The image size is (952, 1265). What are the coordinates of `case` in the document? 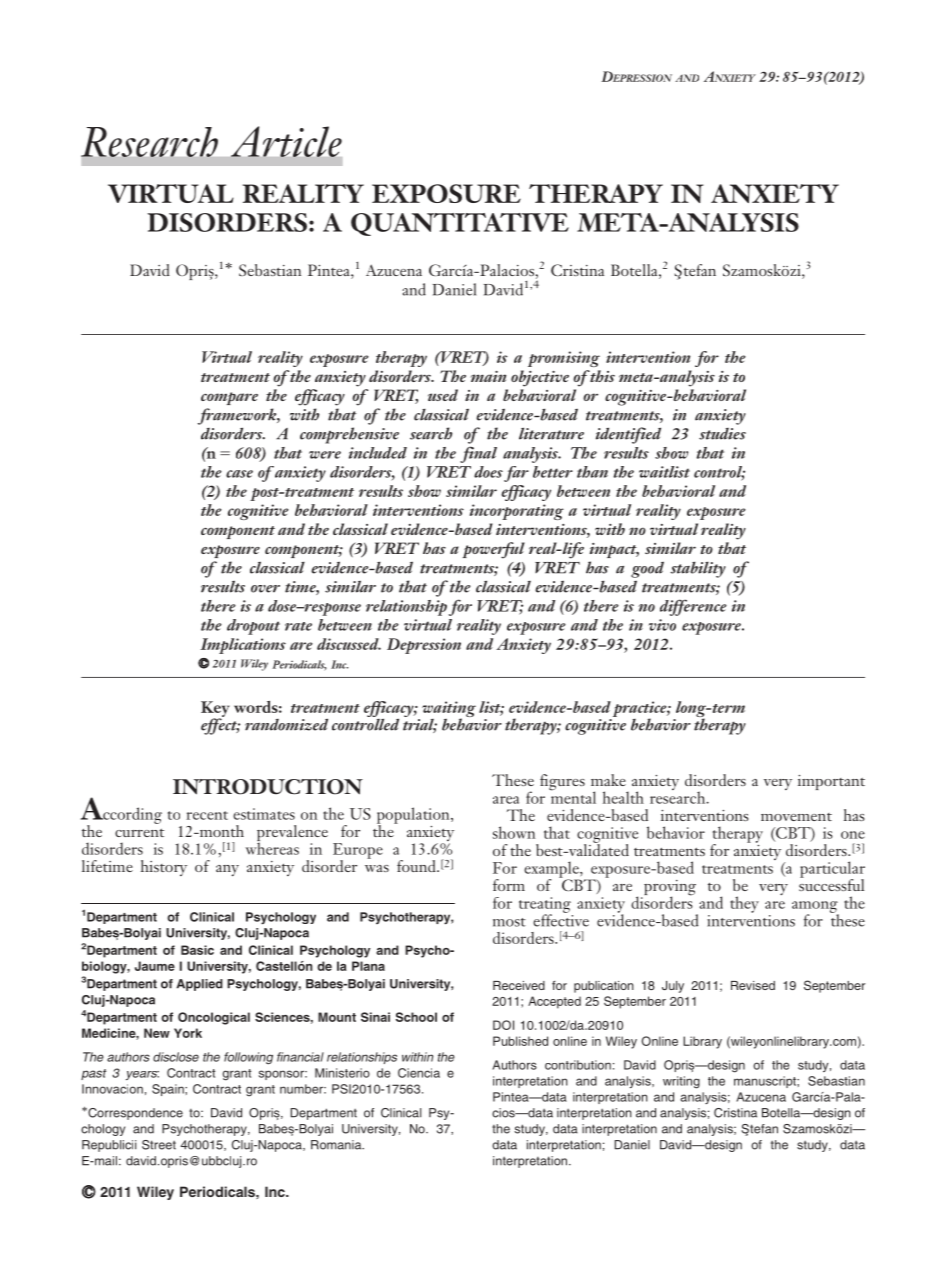 It's located at (239, 474).
